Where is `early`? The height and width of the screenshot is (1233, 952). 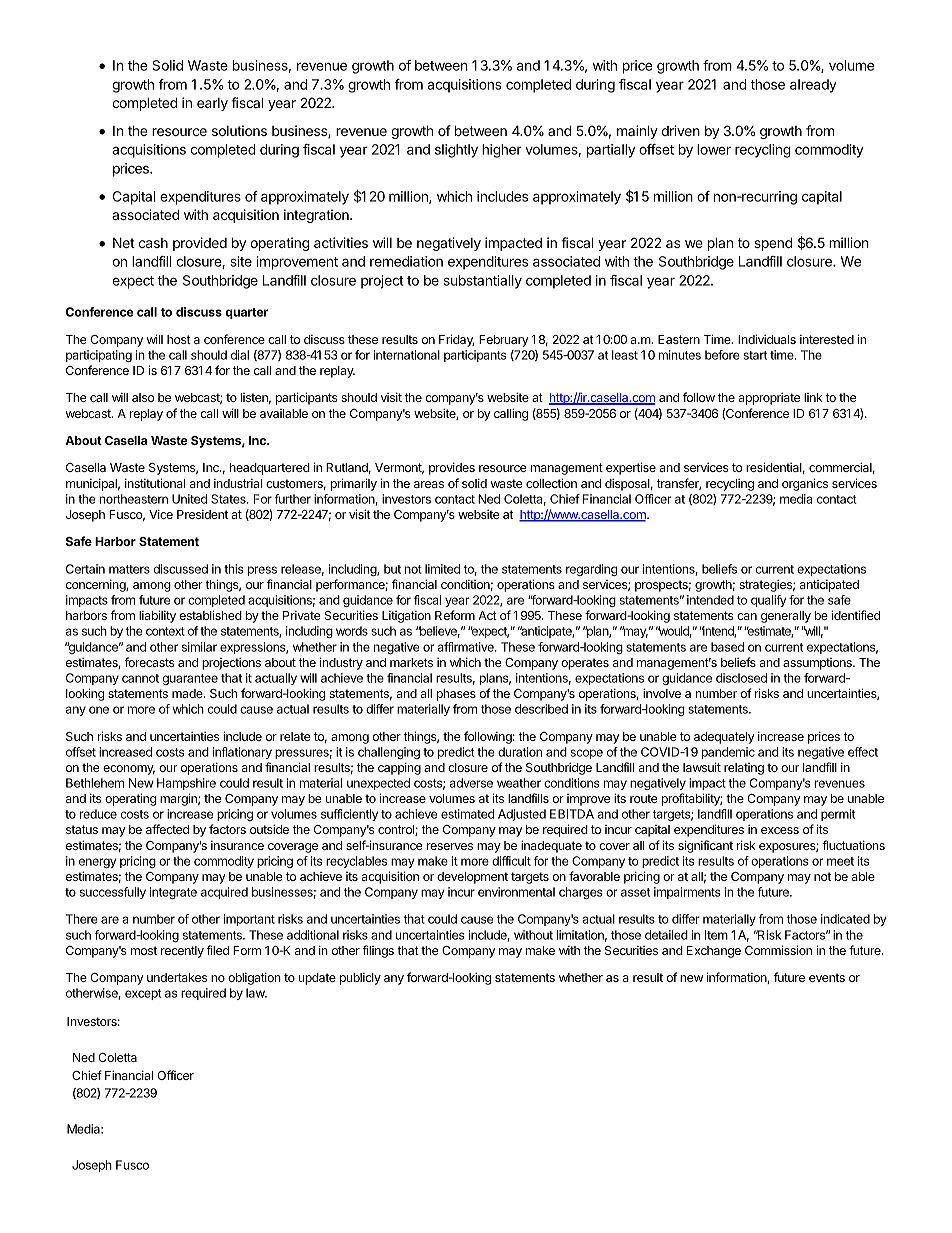 early is located at coordinates (212, 104).
